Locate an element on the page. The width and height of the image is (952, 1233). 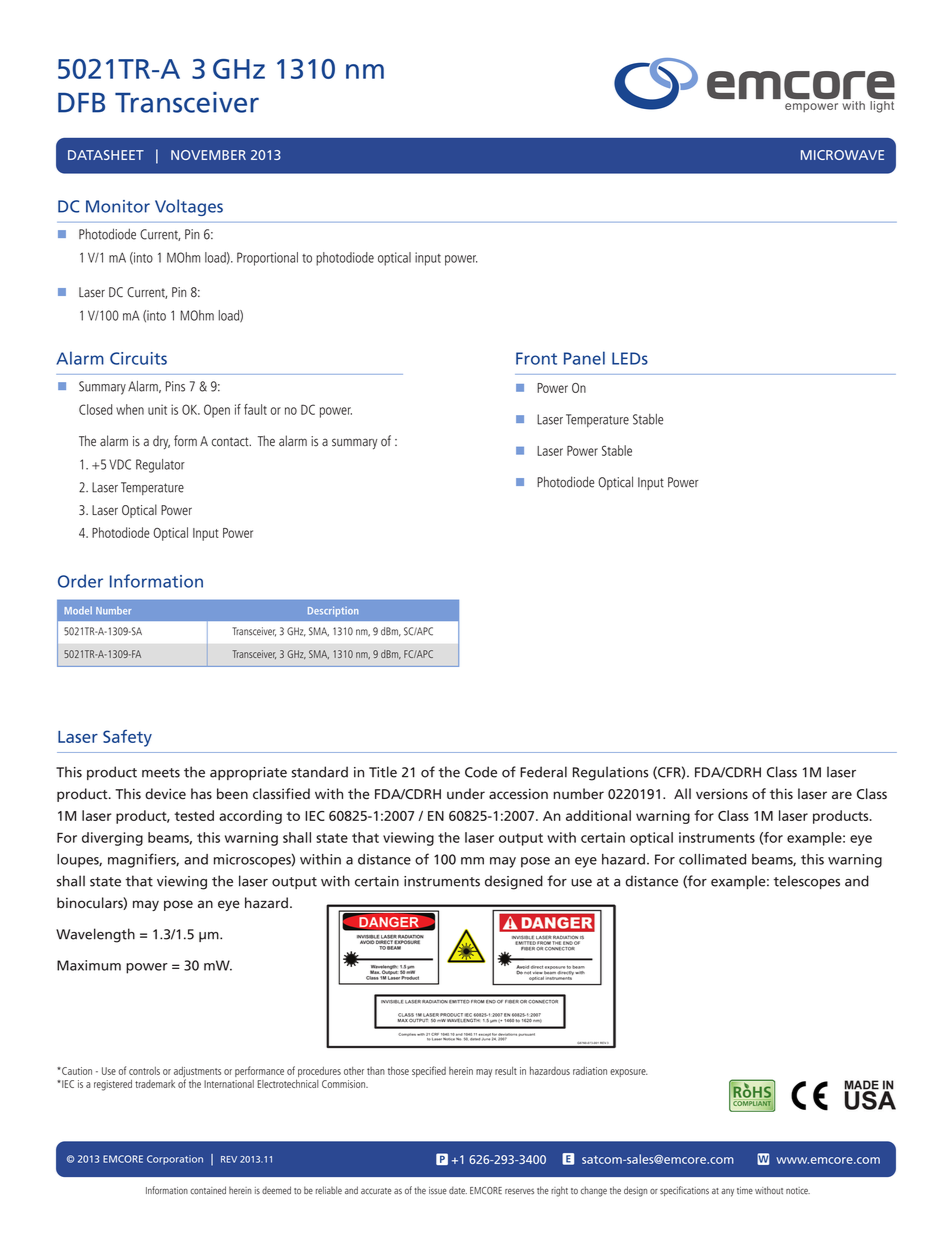
Model is located at coordinates (78, 610).
